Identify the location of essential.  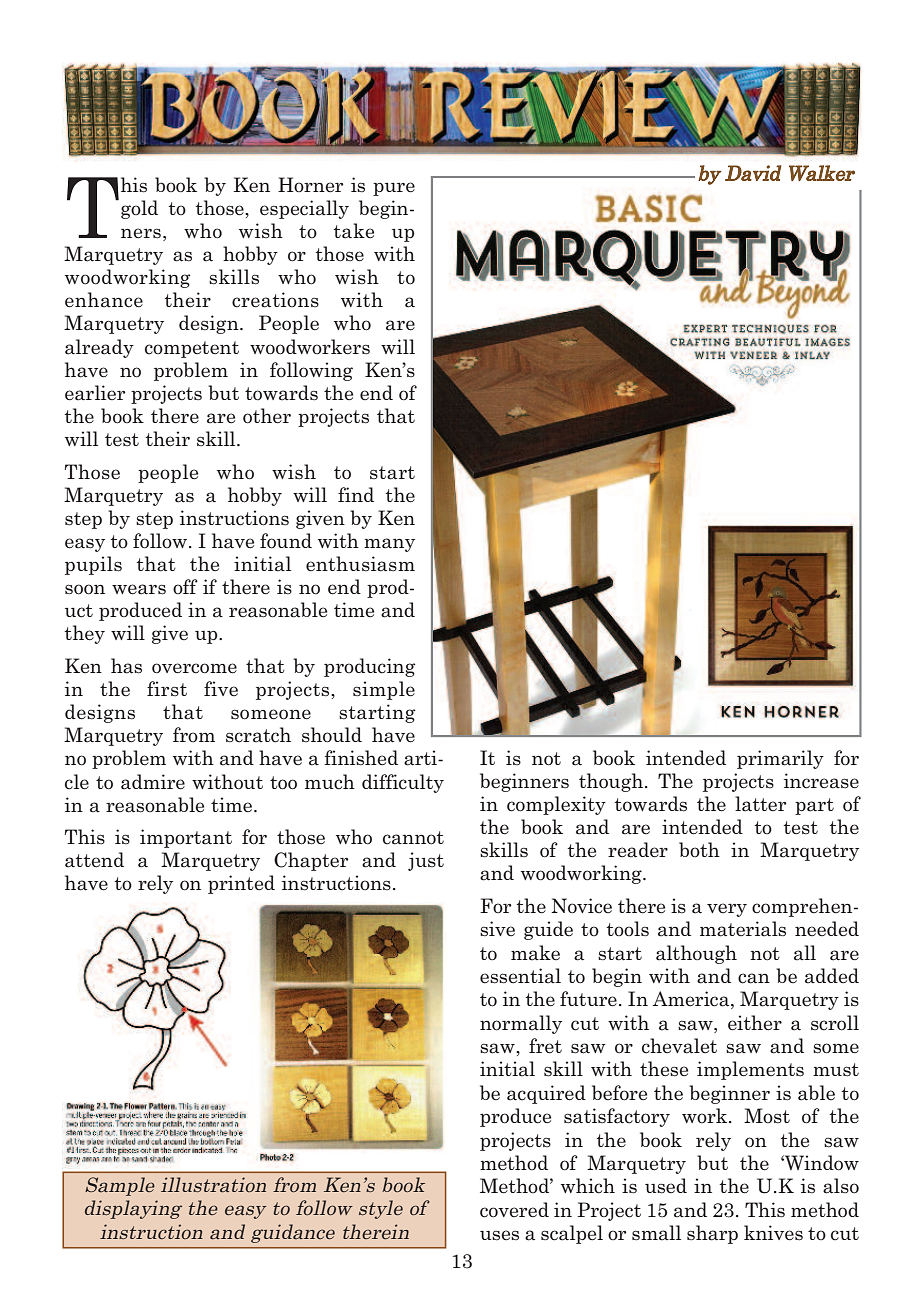
(520, 976).
